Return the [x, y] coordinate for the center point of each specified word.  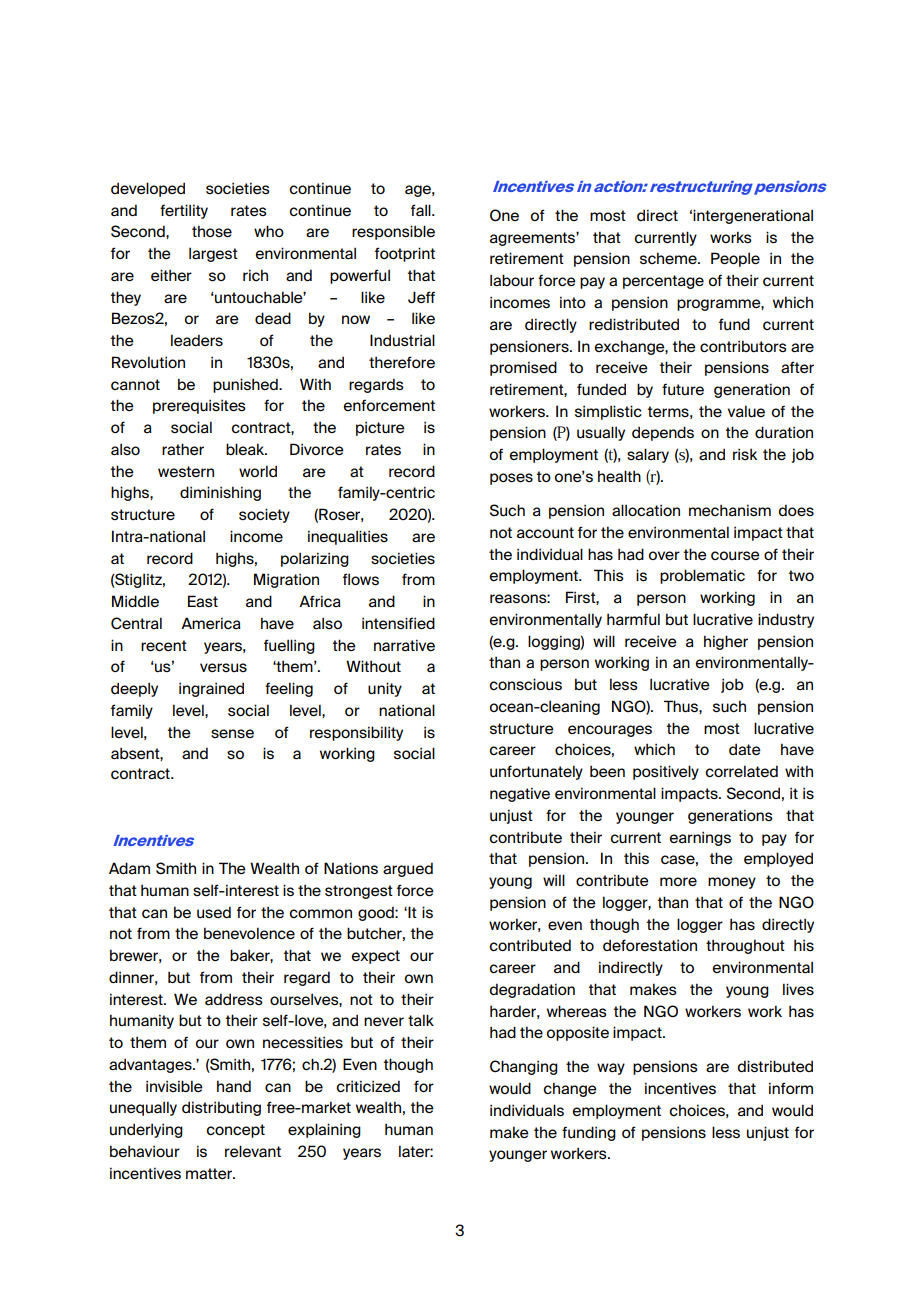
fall [422, 210]
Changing [524, 1067]
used [214, 912]
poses [511, 479]
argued [408, 869]
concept [235, 1131]
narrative [404, 645]
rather [183, 449]
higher [726, 642]
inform [791, 1088]
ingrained [211, 689]
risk [745, 454]
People [735, 259]
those [212, 231]
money [732, 883]
